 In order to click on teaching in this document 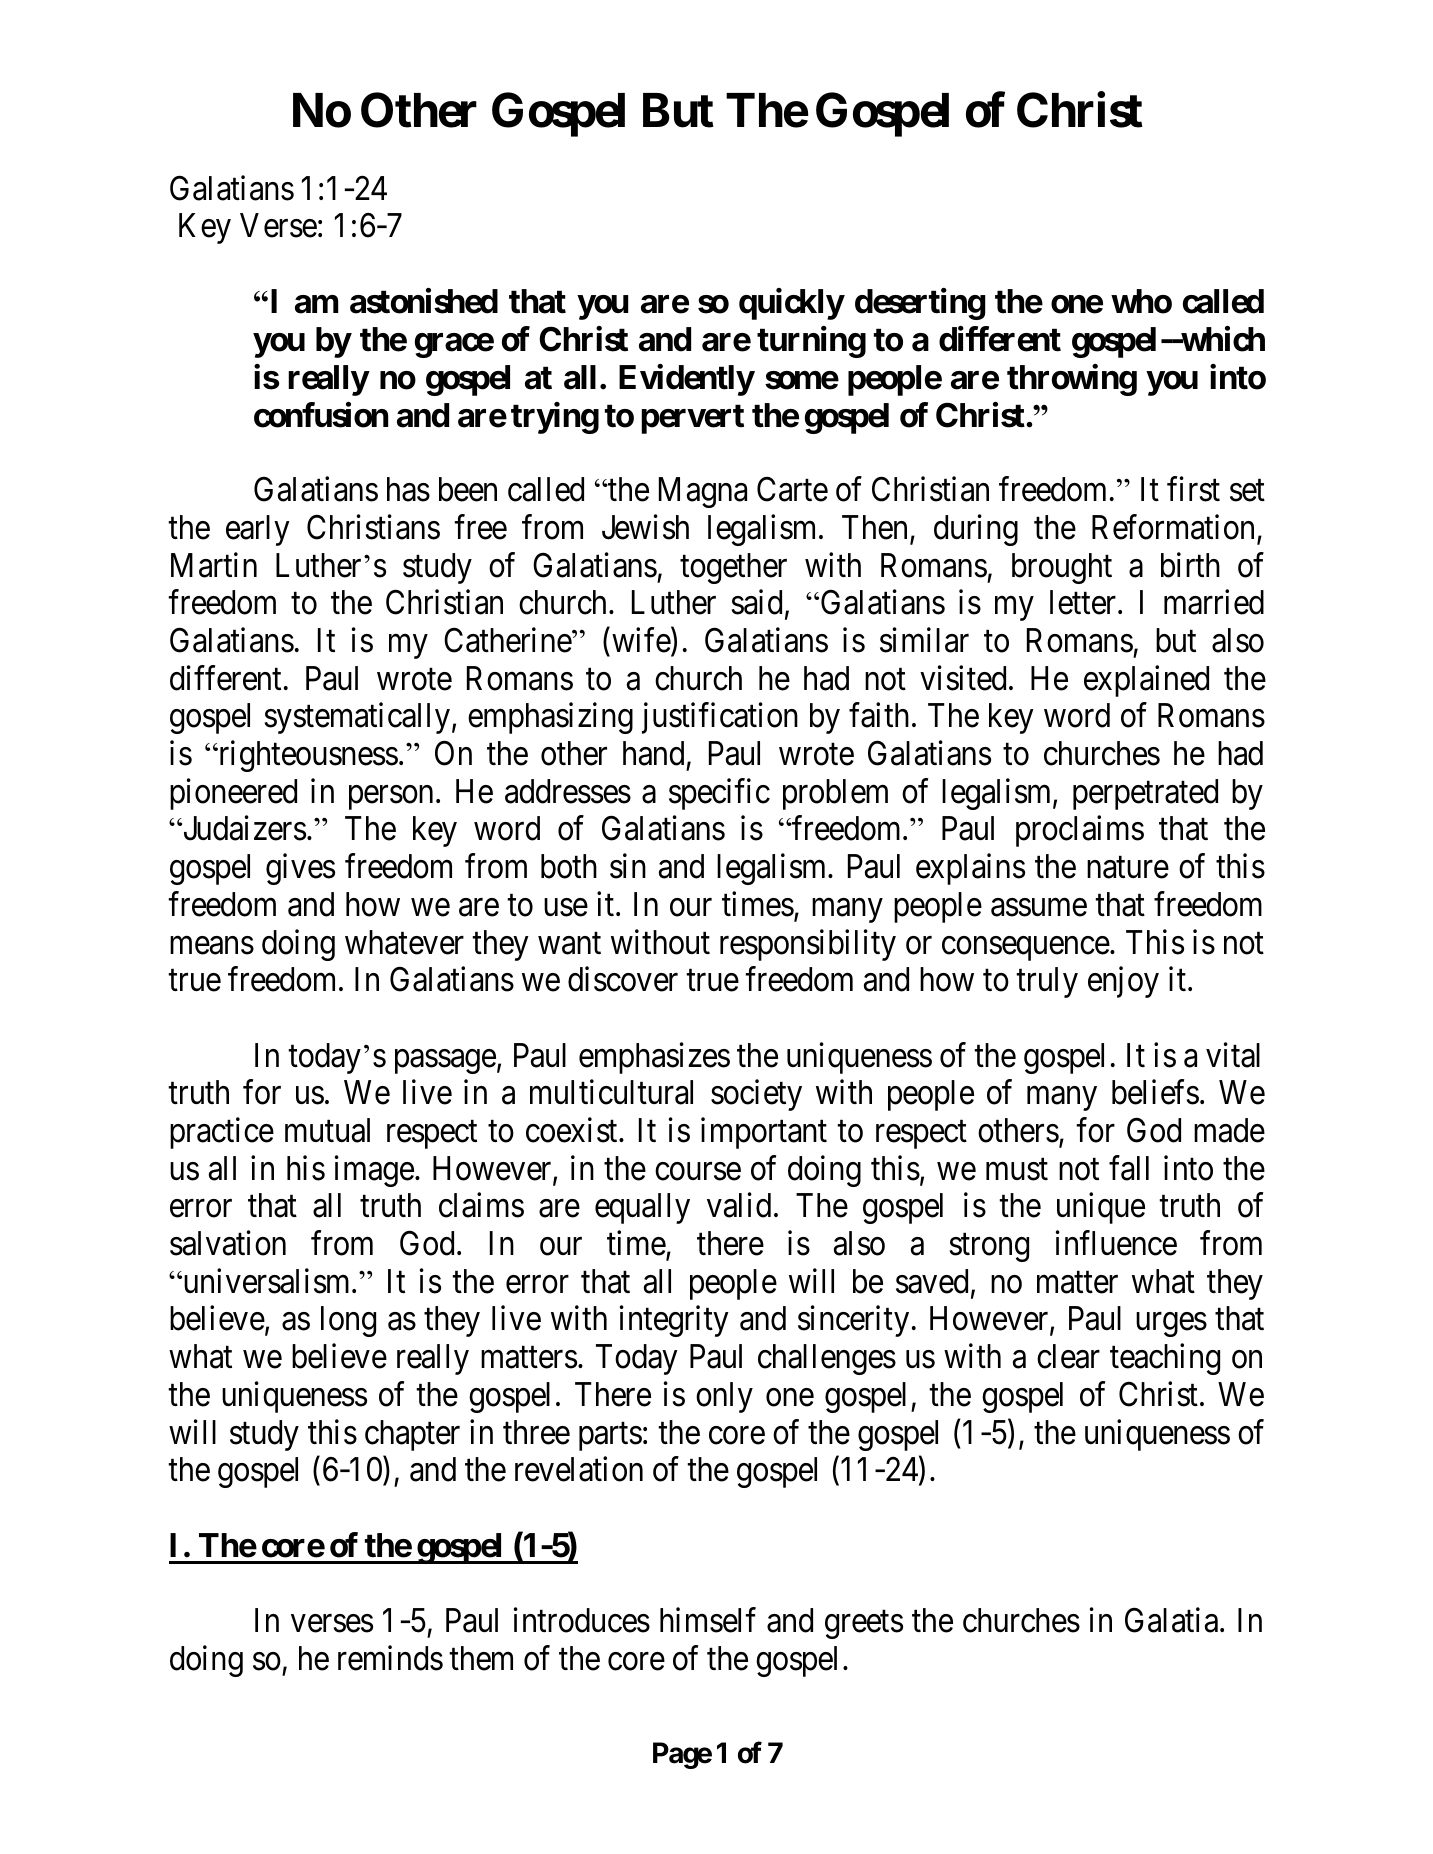, I will do `click(1165, 1359)`.
